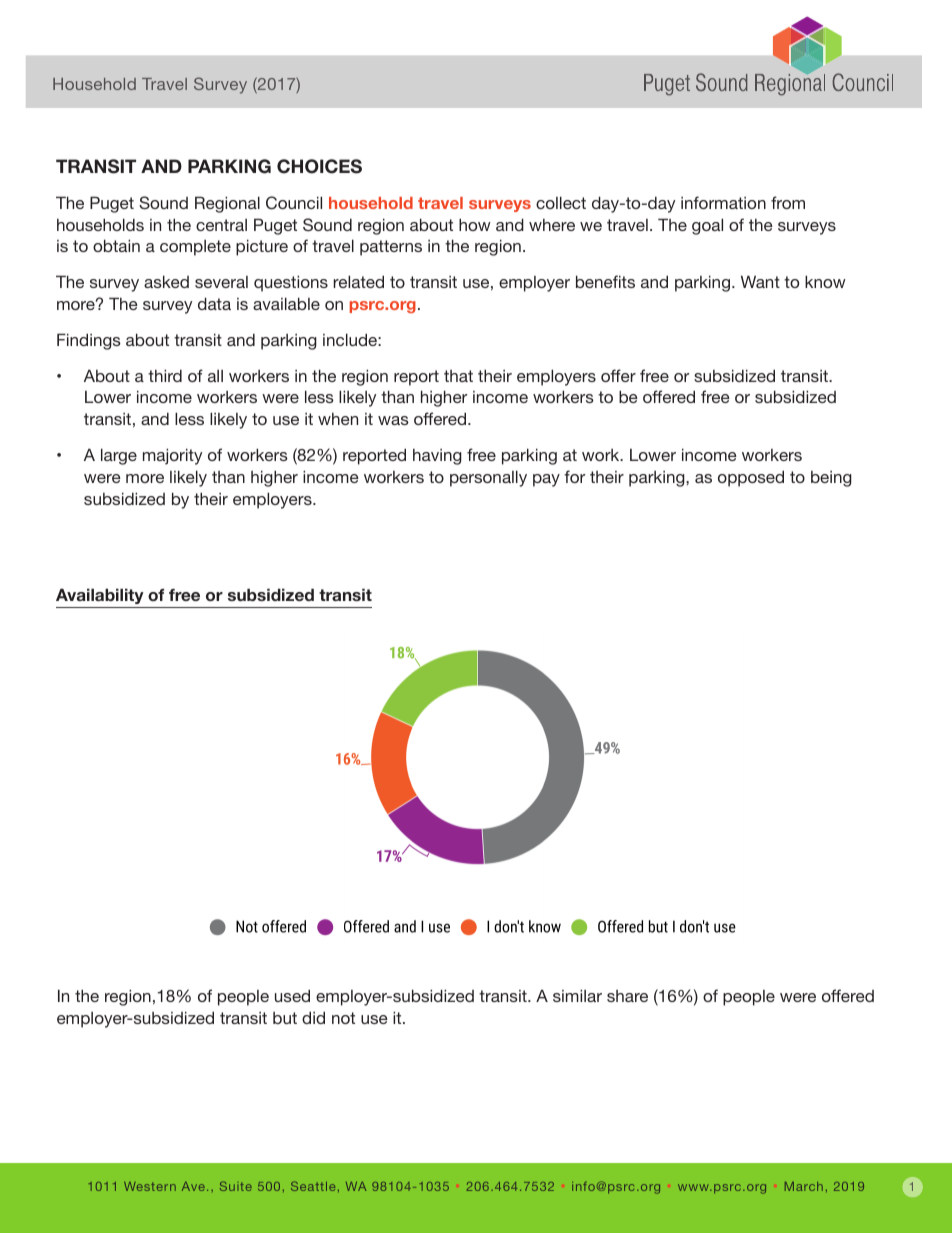  Describe the element at coordinates (150, 1186) in the document. I see `Western` at that location.
